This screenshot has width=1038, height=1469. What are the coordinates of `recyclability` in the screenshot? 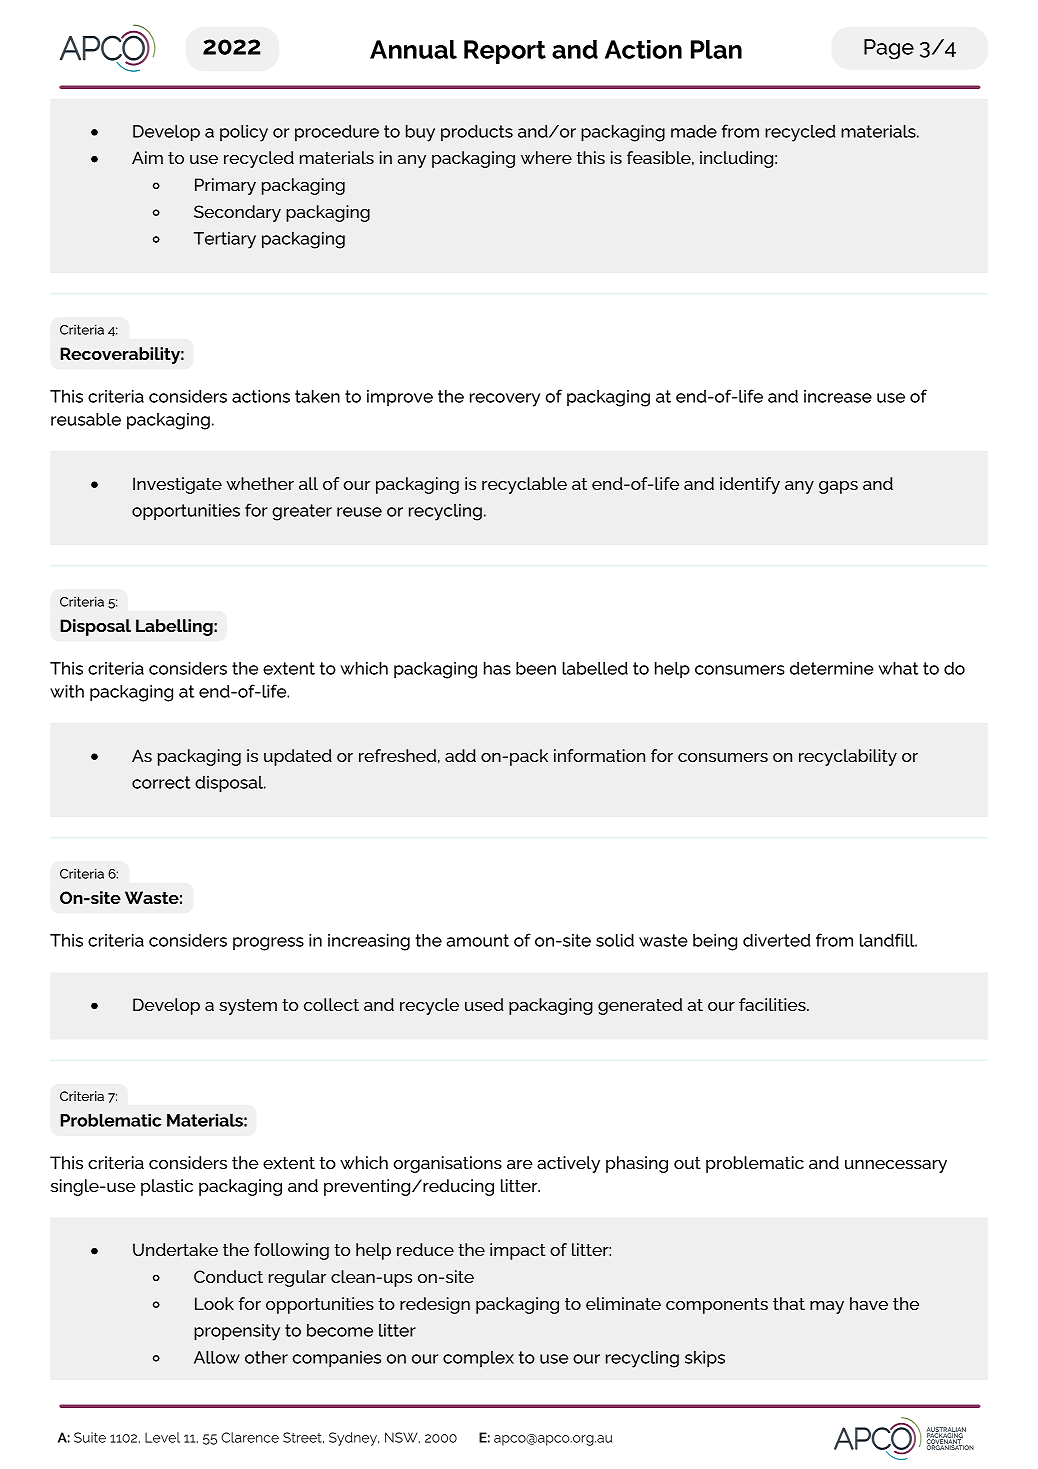 It's located at (848, 757).
